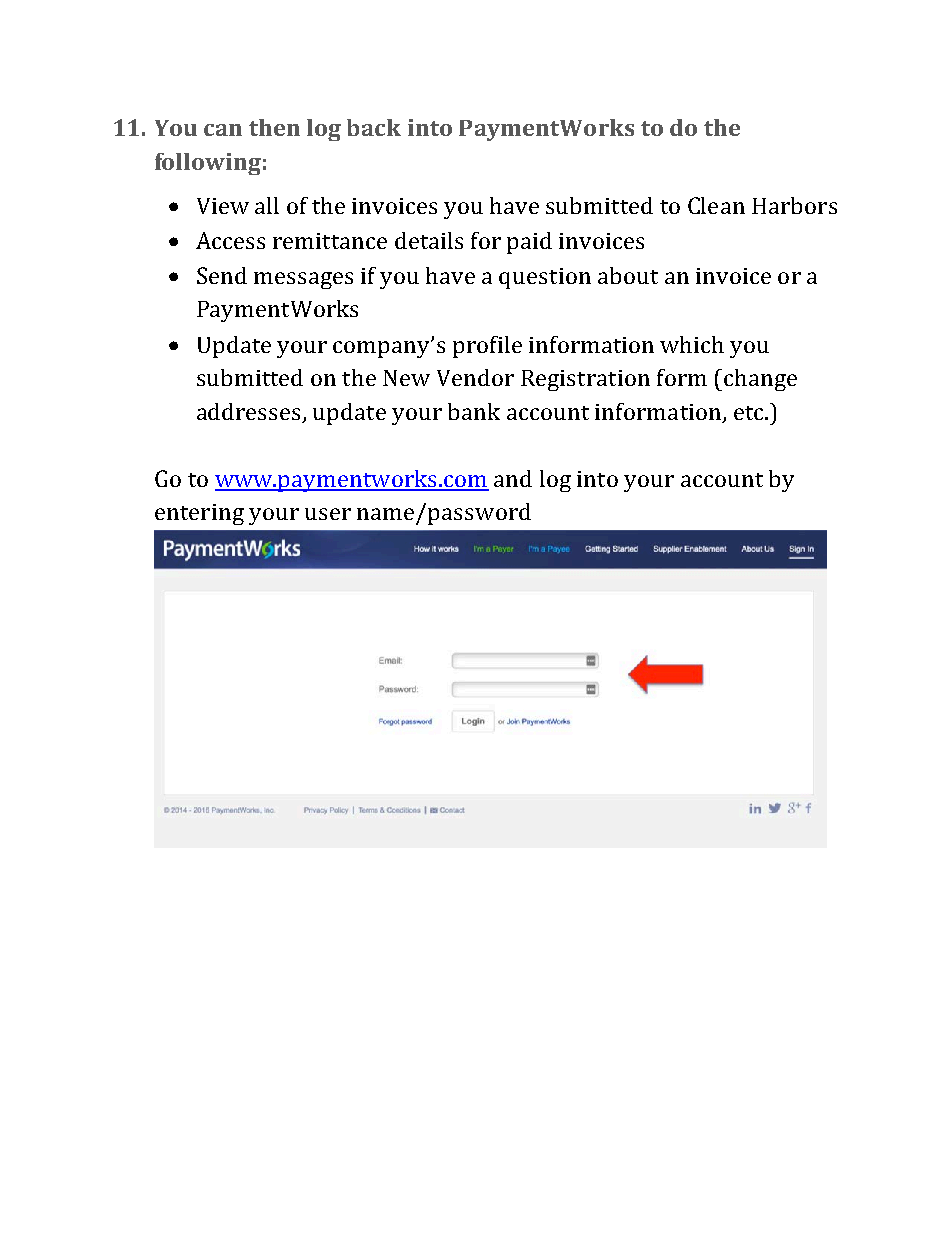 The image size is (952, 1233). What do you see at coordinates (474, 411) in the page?
I see `bank` at bounding box center [474, 411].
